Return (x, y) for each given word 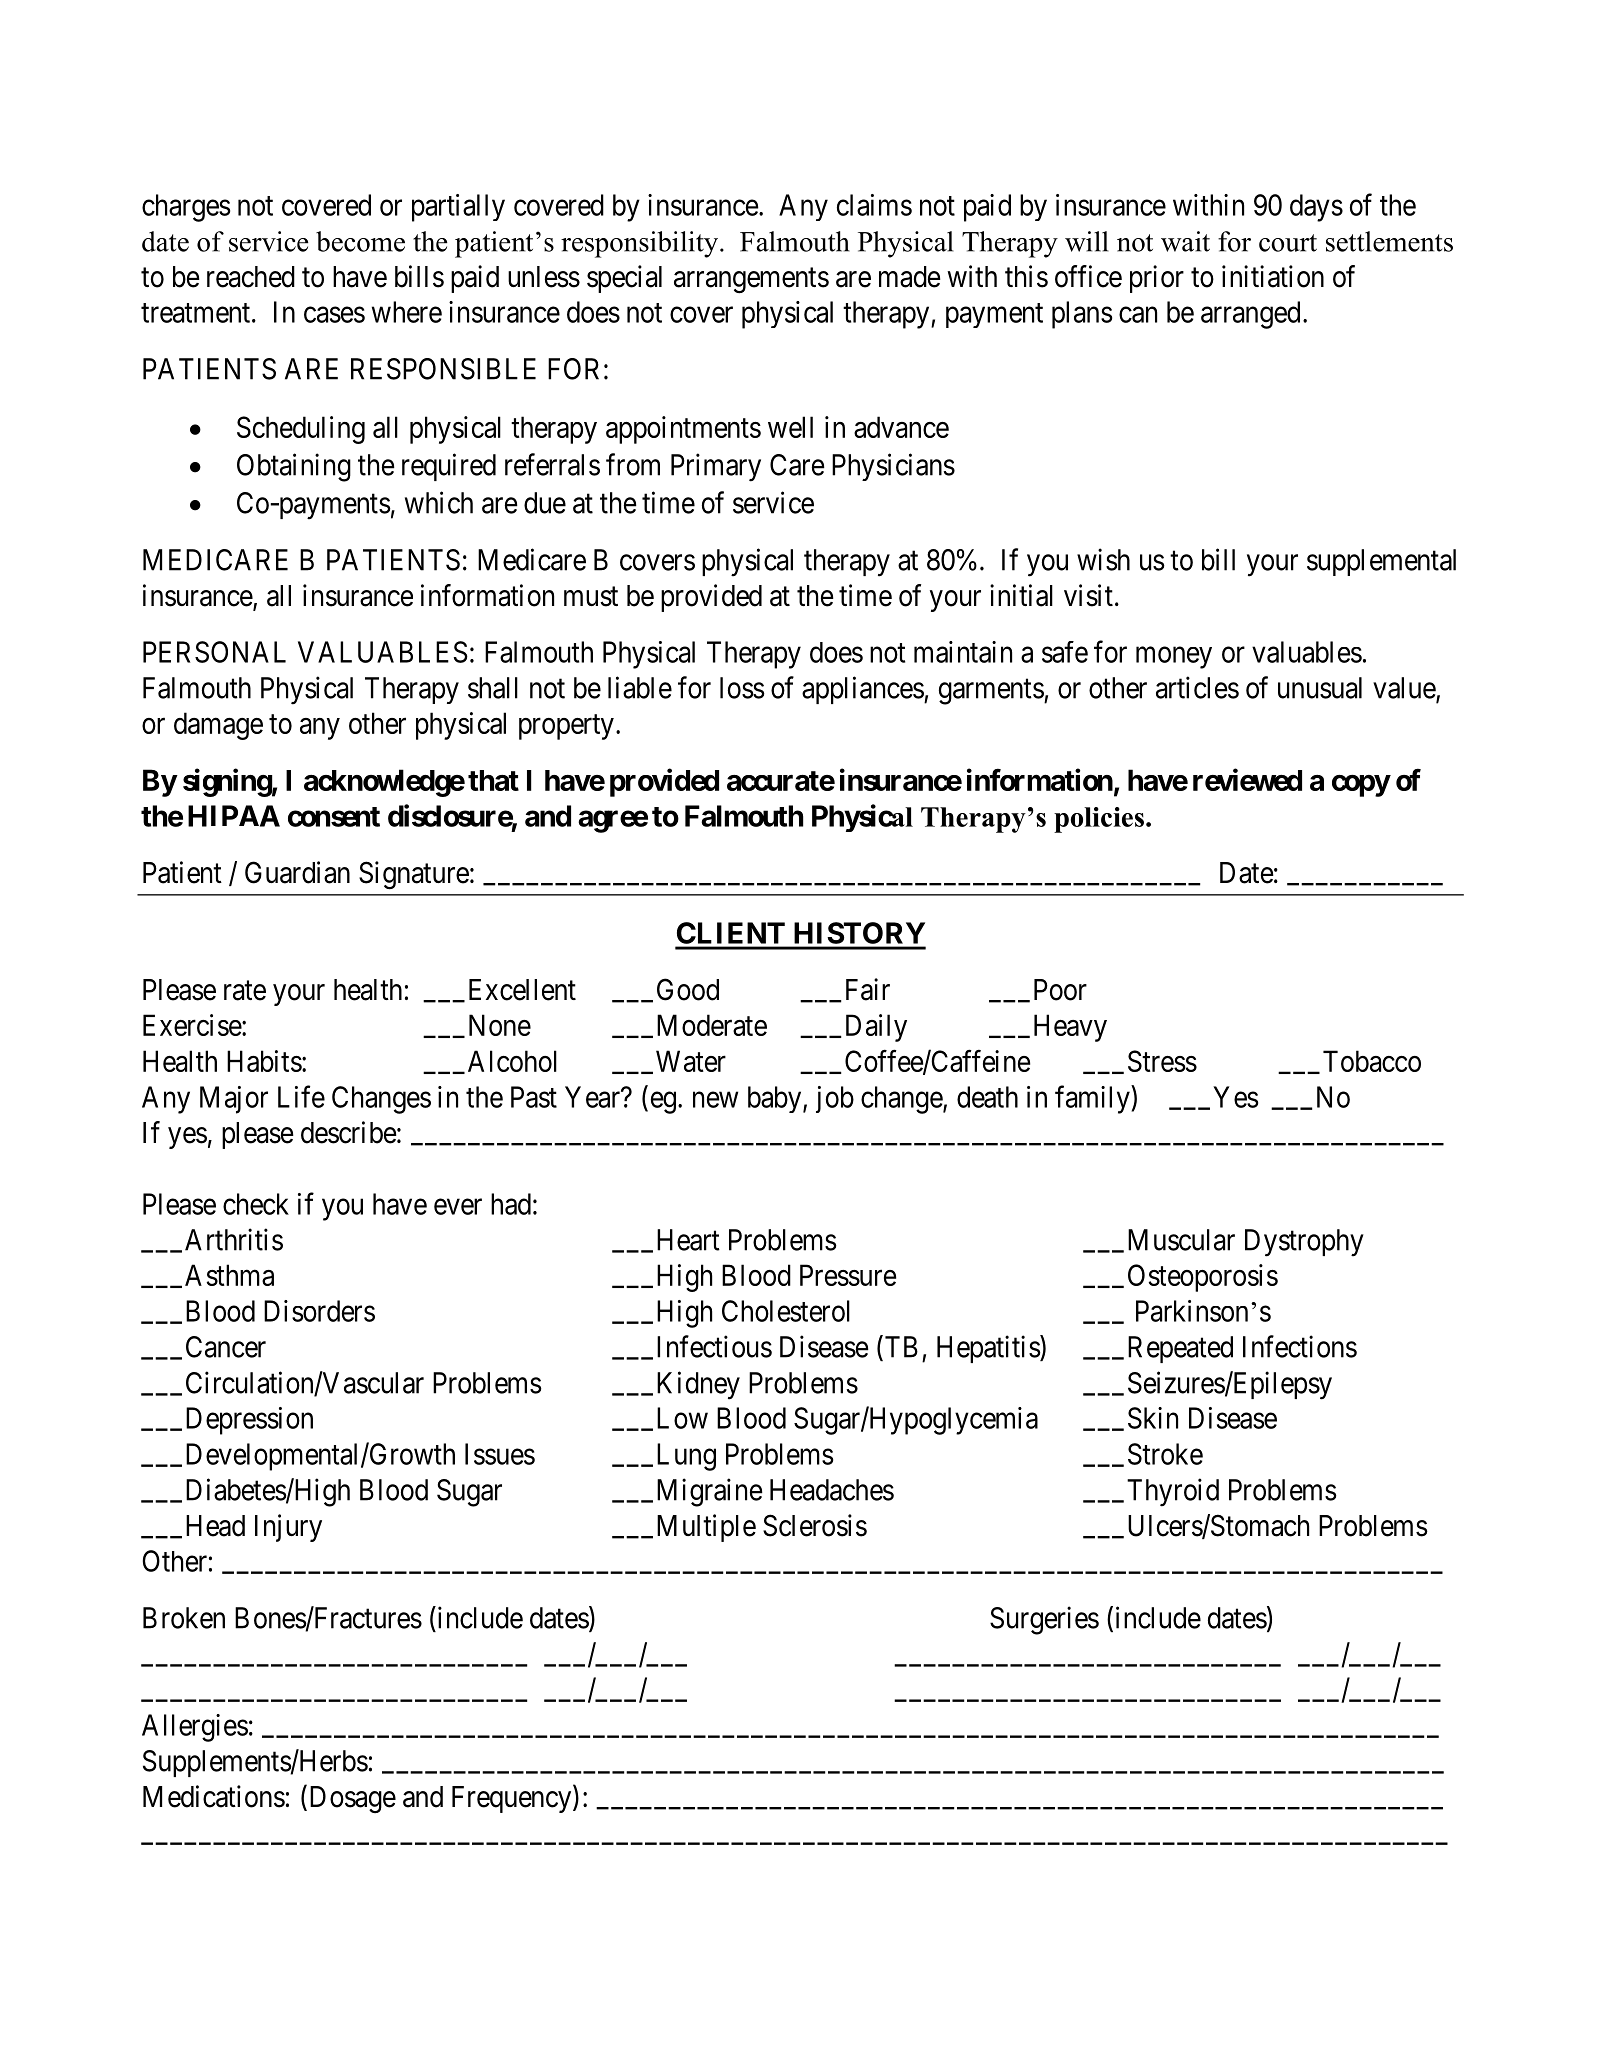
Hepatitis (989, 1349)
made (910, 277)
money (1174, 658)
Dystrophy (1304, 1243)
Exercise (193, 1025)
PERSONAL (214, 652)
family (1093, 1099)
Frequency (513, 1799)
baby (776, 1099)
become (360, 241)
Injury (288, 1528)
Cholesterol (786, 1311)
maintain (963, 652)
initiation (1273, 276)
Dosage (351, 1799)
